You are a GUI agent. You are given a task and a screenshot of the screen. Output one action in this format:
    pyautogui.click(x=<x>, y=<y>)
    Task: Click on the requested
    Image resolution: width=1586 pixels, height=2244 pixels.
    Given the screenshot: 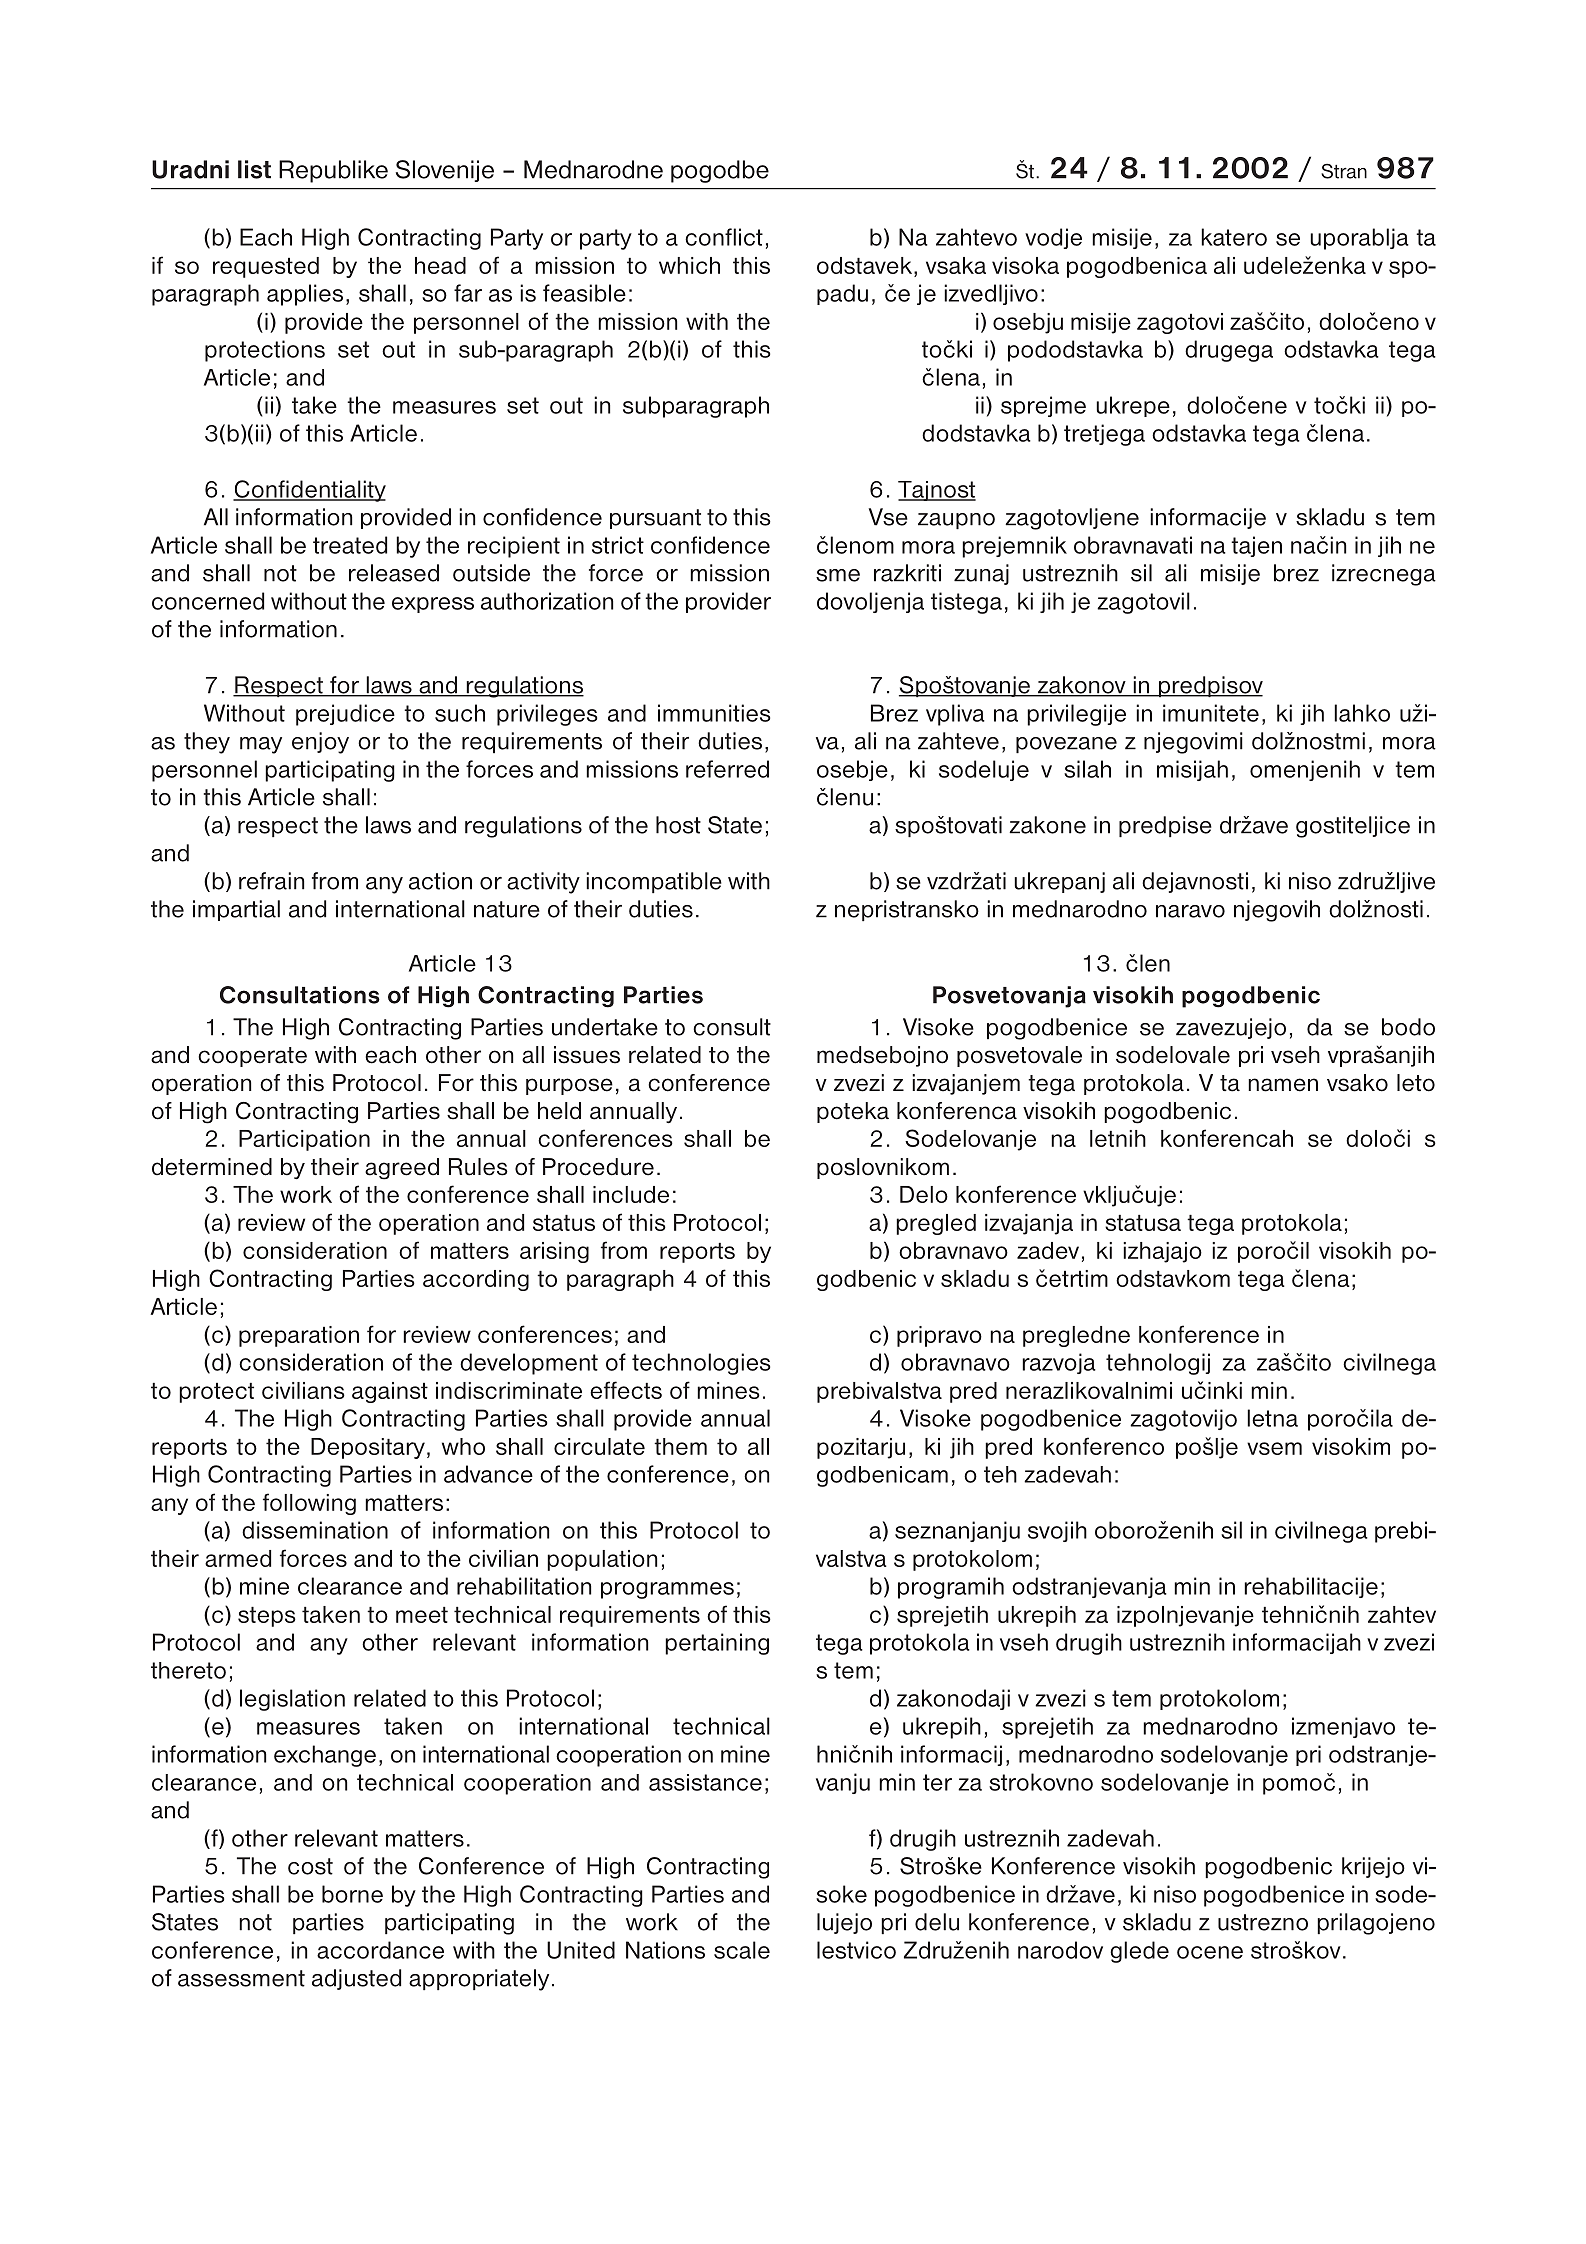 What is the action you would take?
    pyautogui.click(x=266, y=267)
